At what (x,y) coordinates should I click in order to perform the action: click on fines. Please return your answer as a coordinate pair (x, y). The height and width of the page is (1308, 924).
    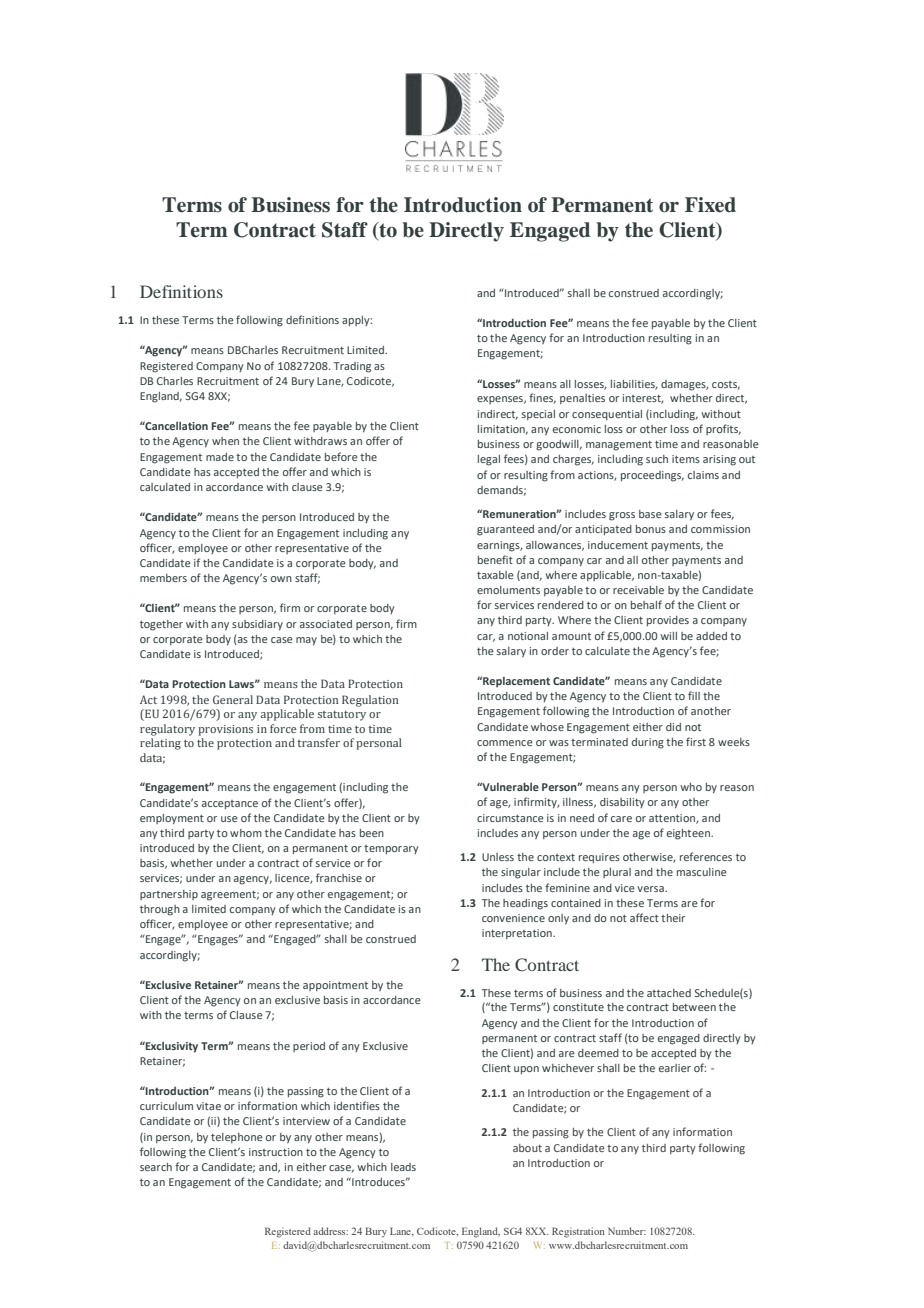
    Looking at the image, I should click on (542, 398).
